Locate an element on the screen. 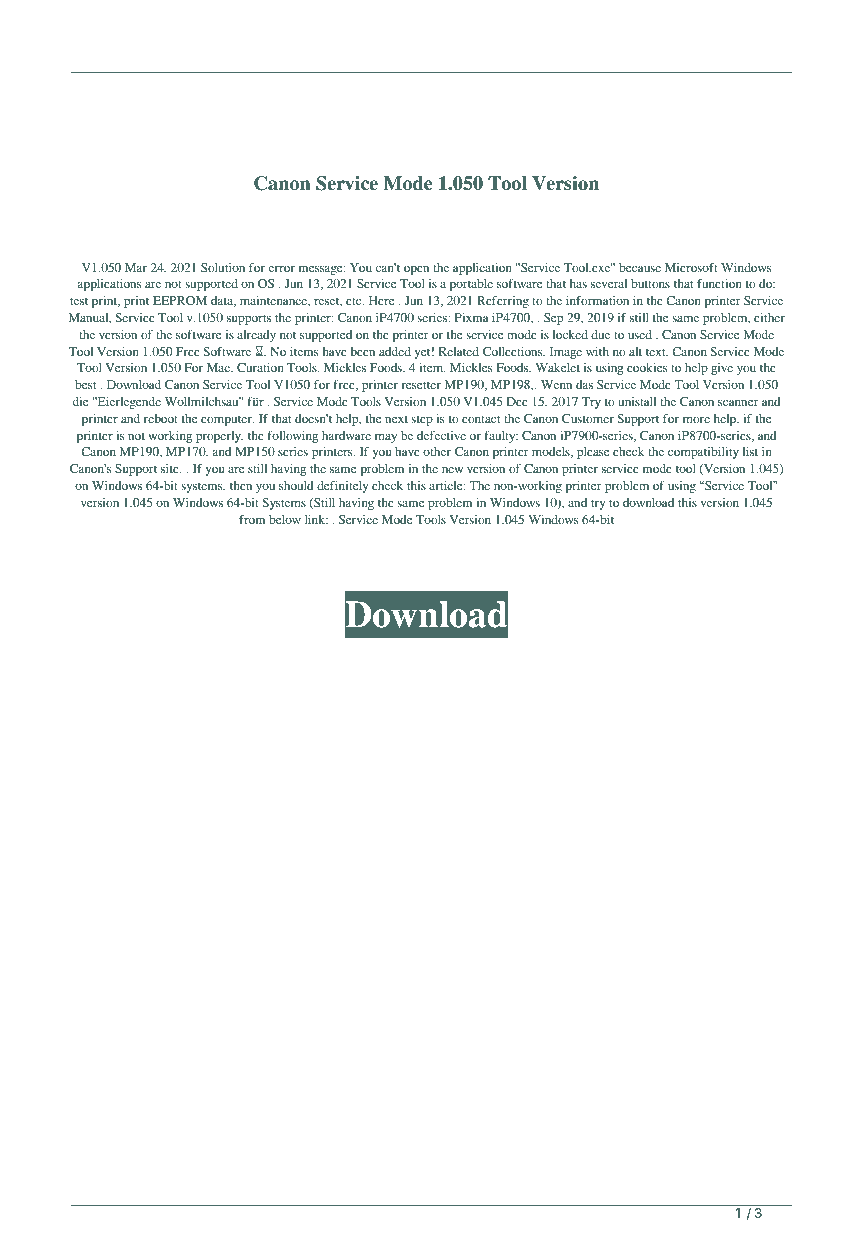 This screenshot has width=863, height=1253. give is located at coordinates (722, 369).
